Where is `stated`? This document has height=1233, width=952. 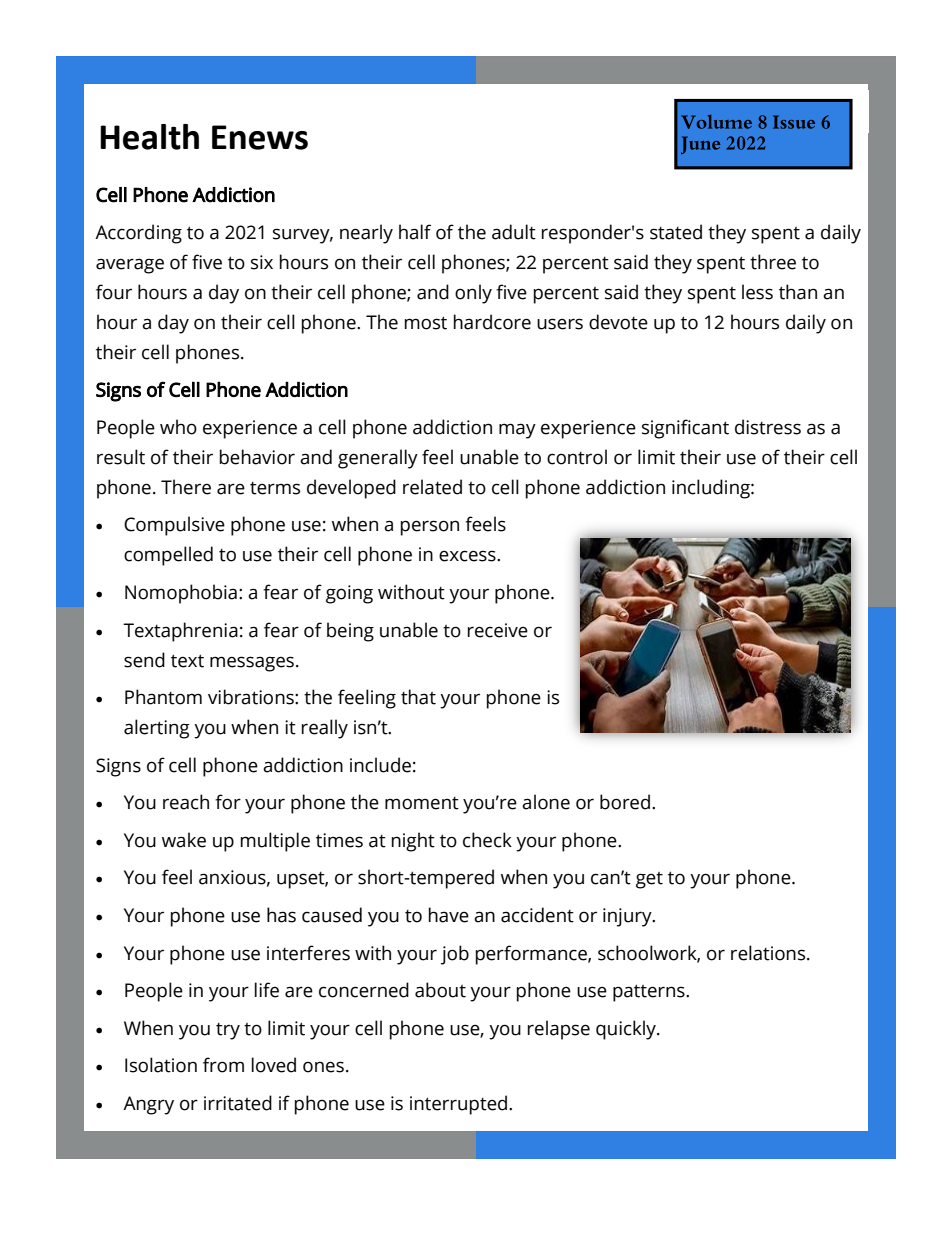 stated is located at coordinates (676, 232).
